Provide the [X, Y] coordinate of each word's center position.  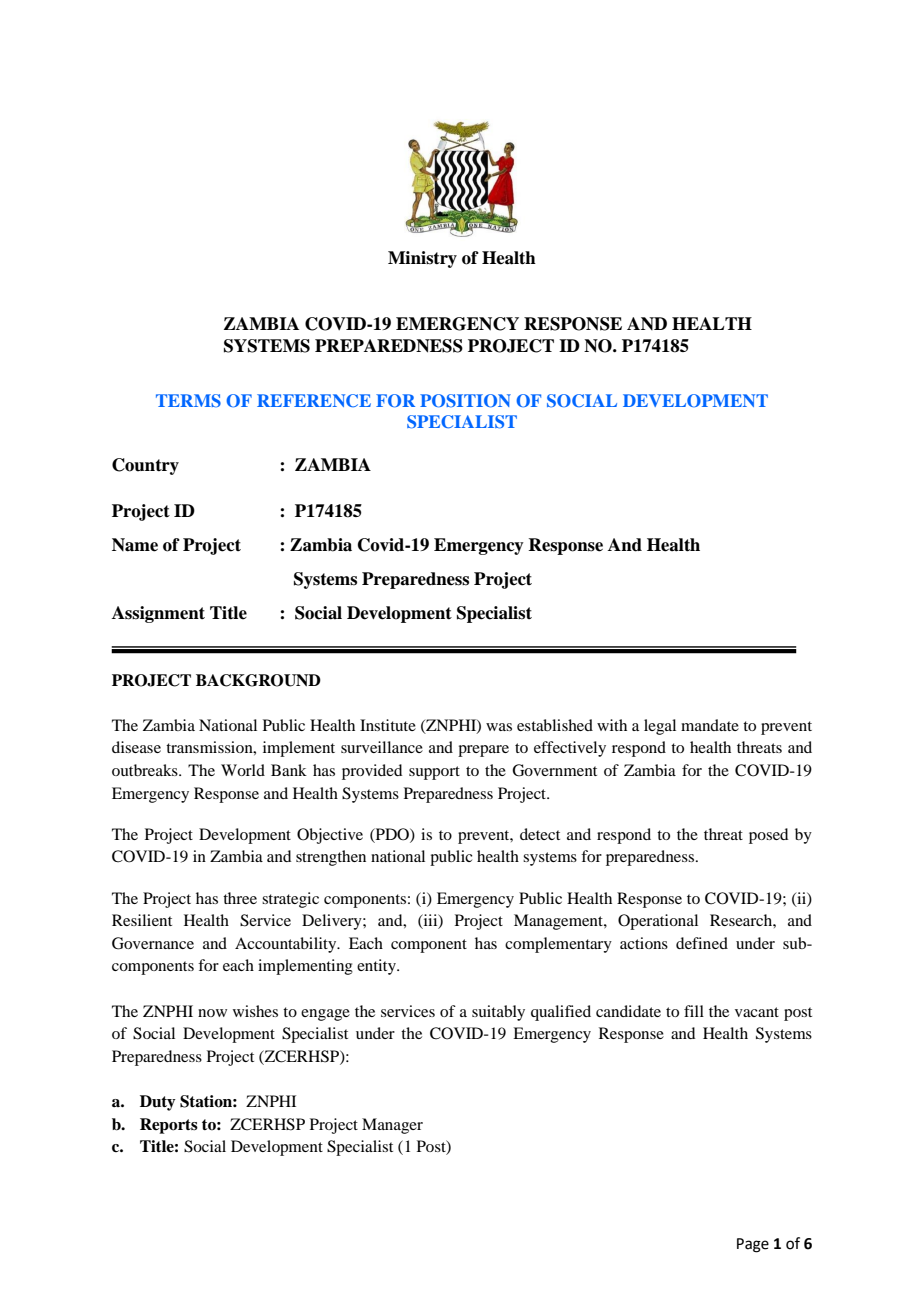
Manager [392, 1126]
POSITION [465, 401]
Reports [169, 1126]
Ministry [422, 259]
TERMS [188, 401]
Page [753, 1245]
